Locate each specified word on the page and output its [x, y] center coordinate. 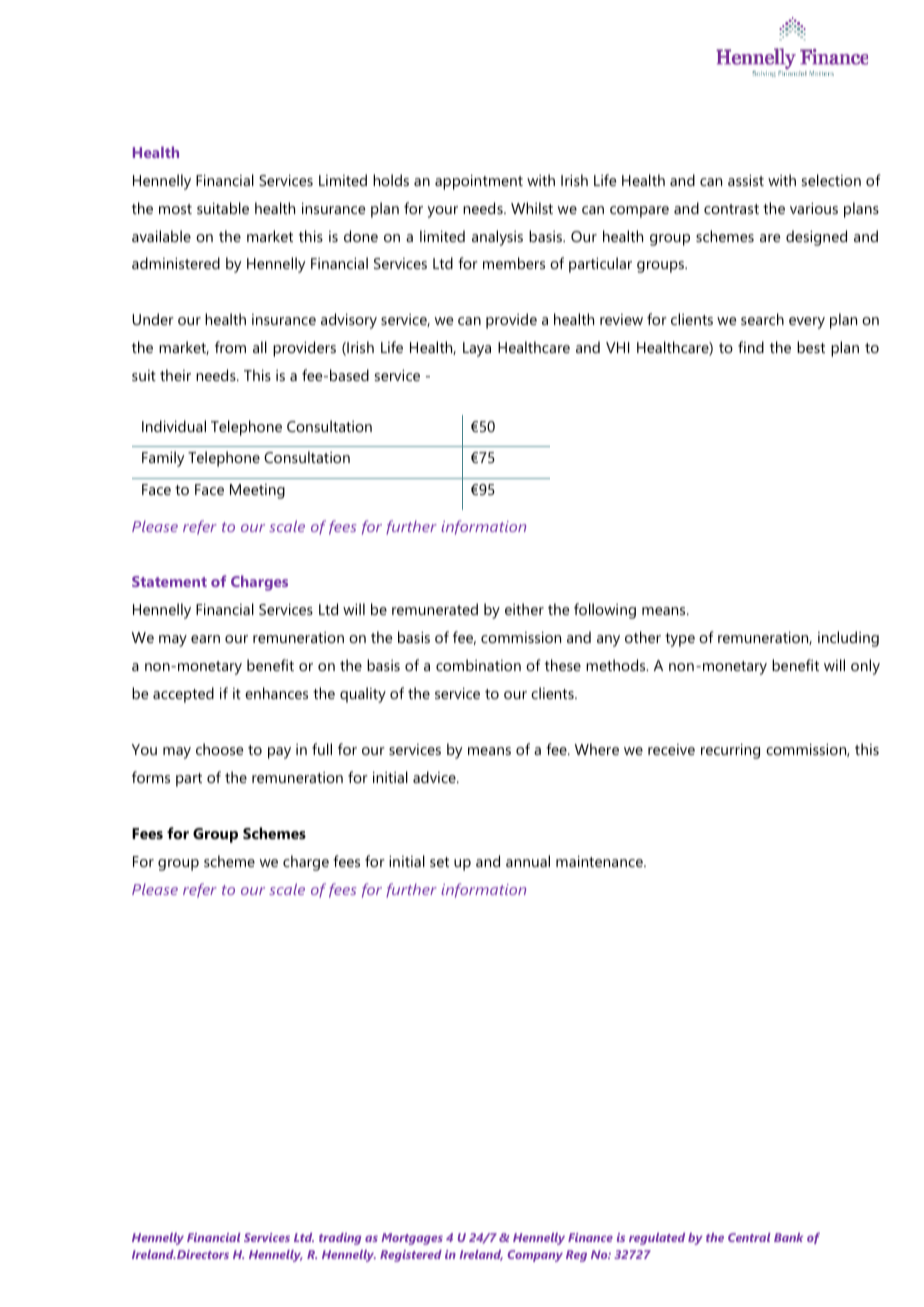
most [175, 209]
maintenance [600, 861]
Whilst [532, 208]
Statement [169, 581]
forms [151, 777]
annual [528, 861]
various [814, 208]
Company [535, 1256]
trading [340, 1239]
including [848, 639]
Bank [788, 1237]
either [524, 609]
